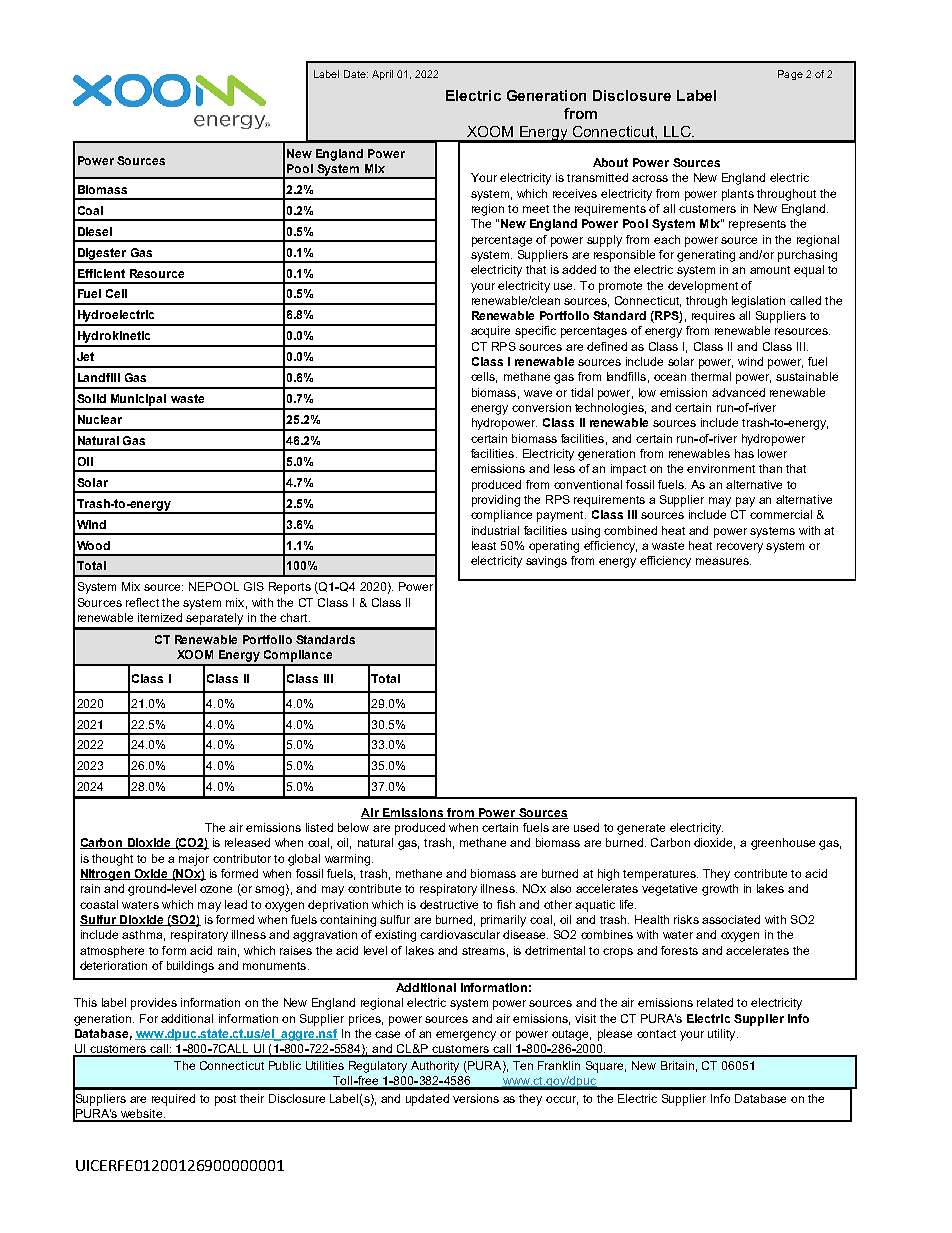 Image resolution: width=952 pixels, height=1233 pixels. Describe the element at coordinates (738, 392) in the document. I see `advanced` at that location.
